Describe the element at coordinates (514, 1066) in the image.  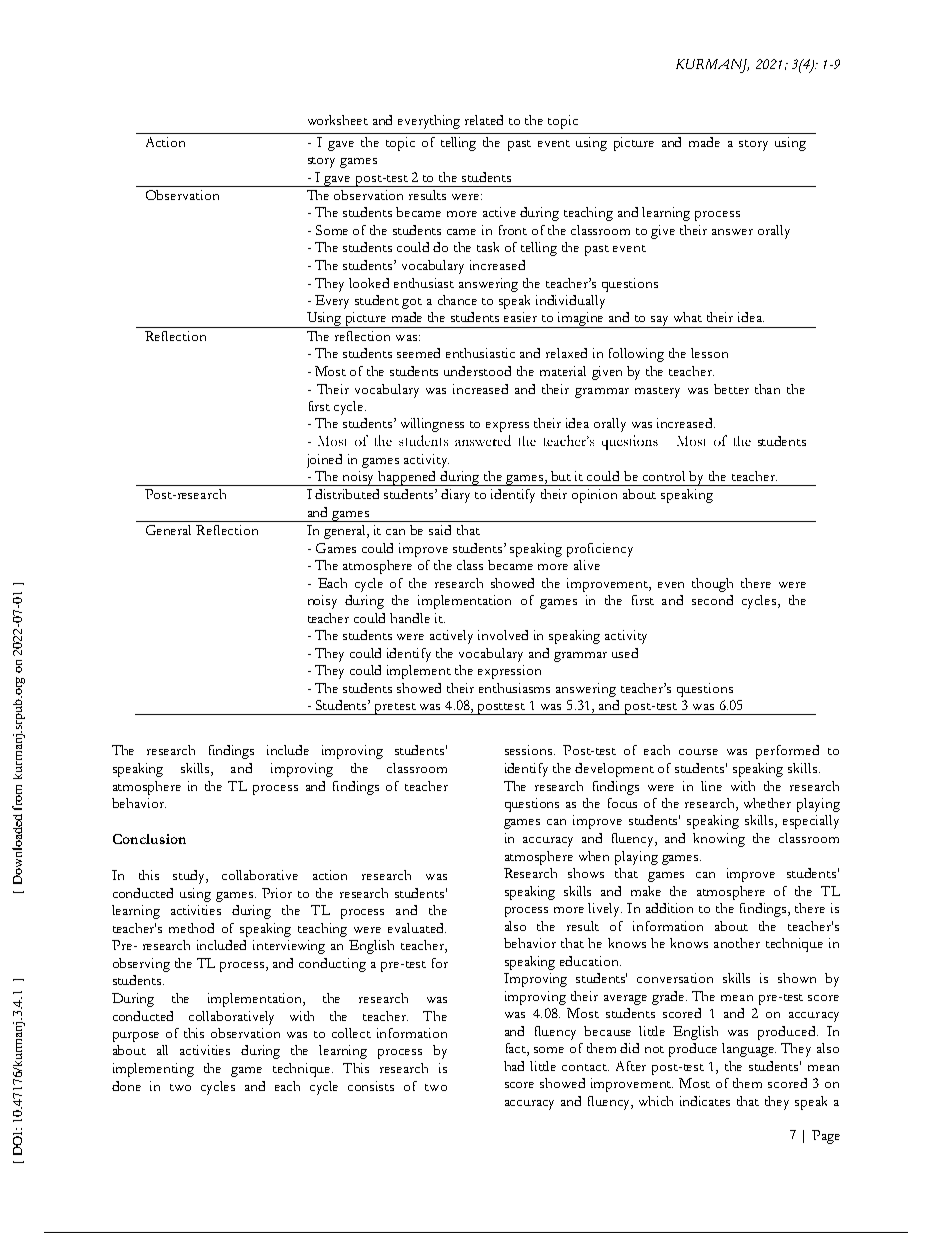
I see `had` at that location.
